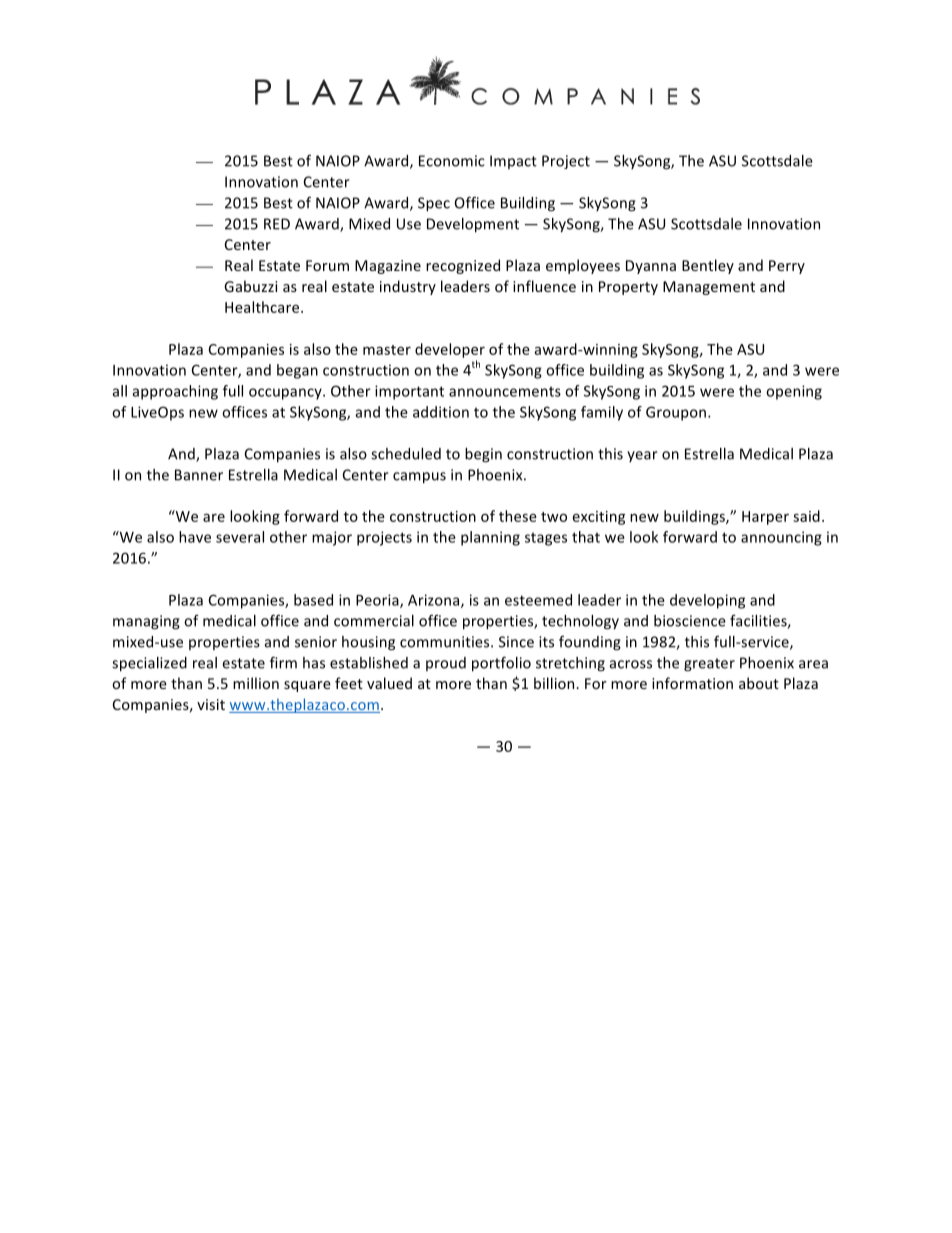 The height and width of the screenshot is (1233, 952). I want to click on proud, so click(446, 664).
